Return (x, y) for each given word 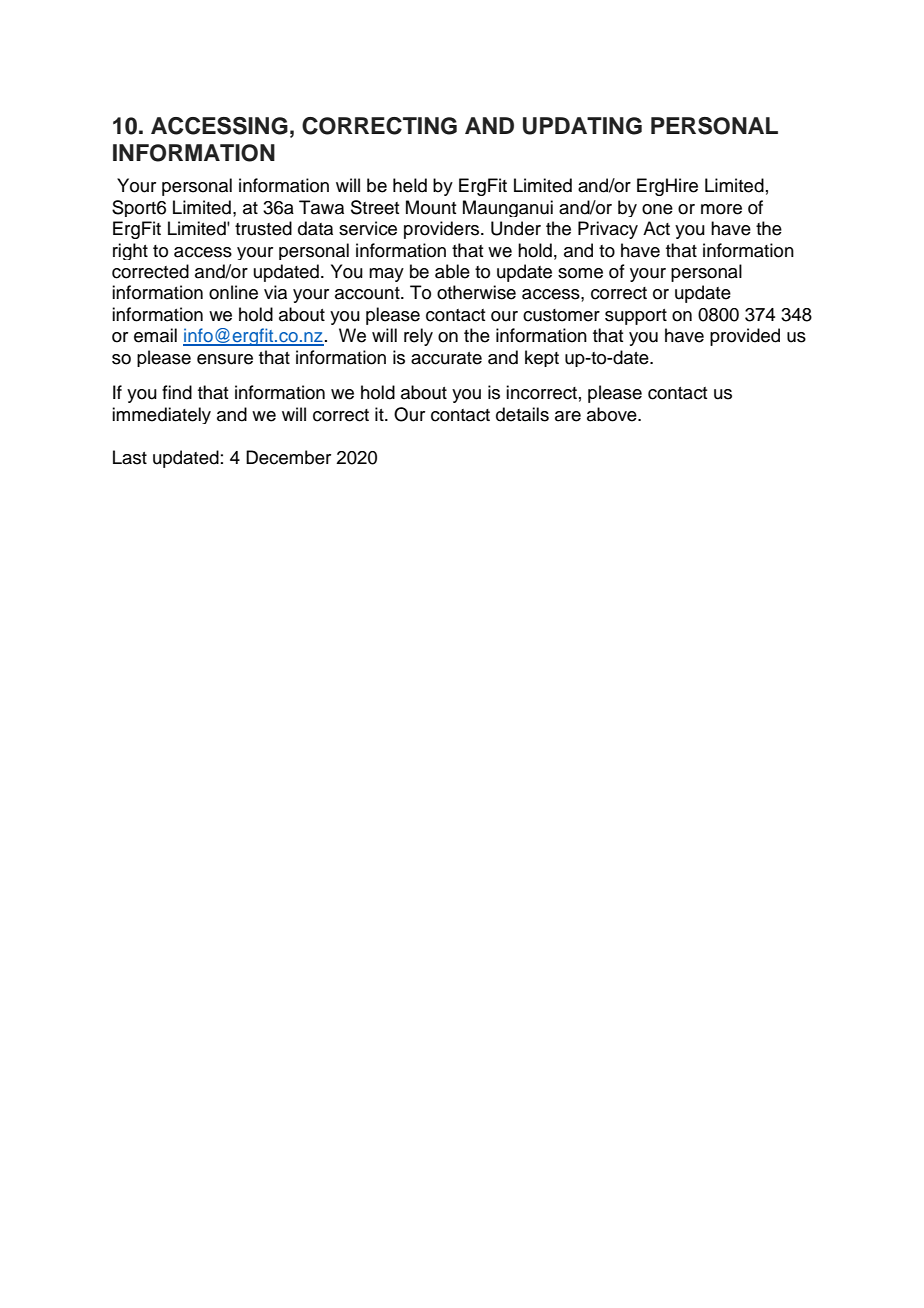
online (233, 292)
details (522, 414)
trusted (263, 228)
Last (130, 457)
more (721, 209)
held (410, 185)
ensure (225, 359)
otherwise (476, 292)
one (657, 209)
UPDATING (582, 126)
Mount (431, 207)
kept (542, 358)
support (636, 317)
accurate (446, 358)
